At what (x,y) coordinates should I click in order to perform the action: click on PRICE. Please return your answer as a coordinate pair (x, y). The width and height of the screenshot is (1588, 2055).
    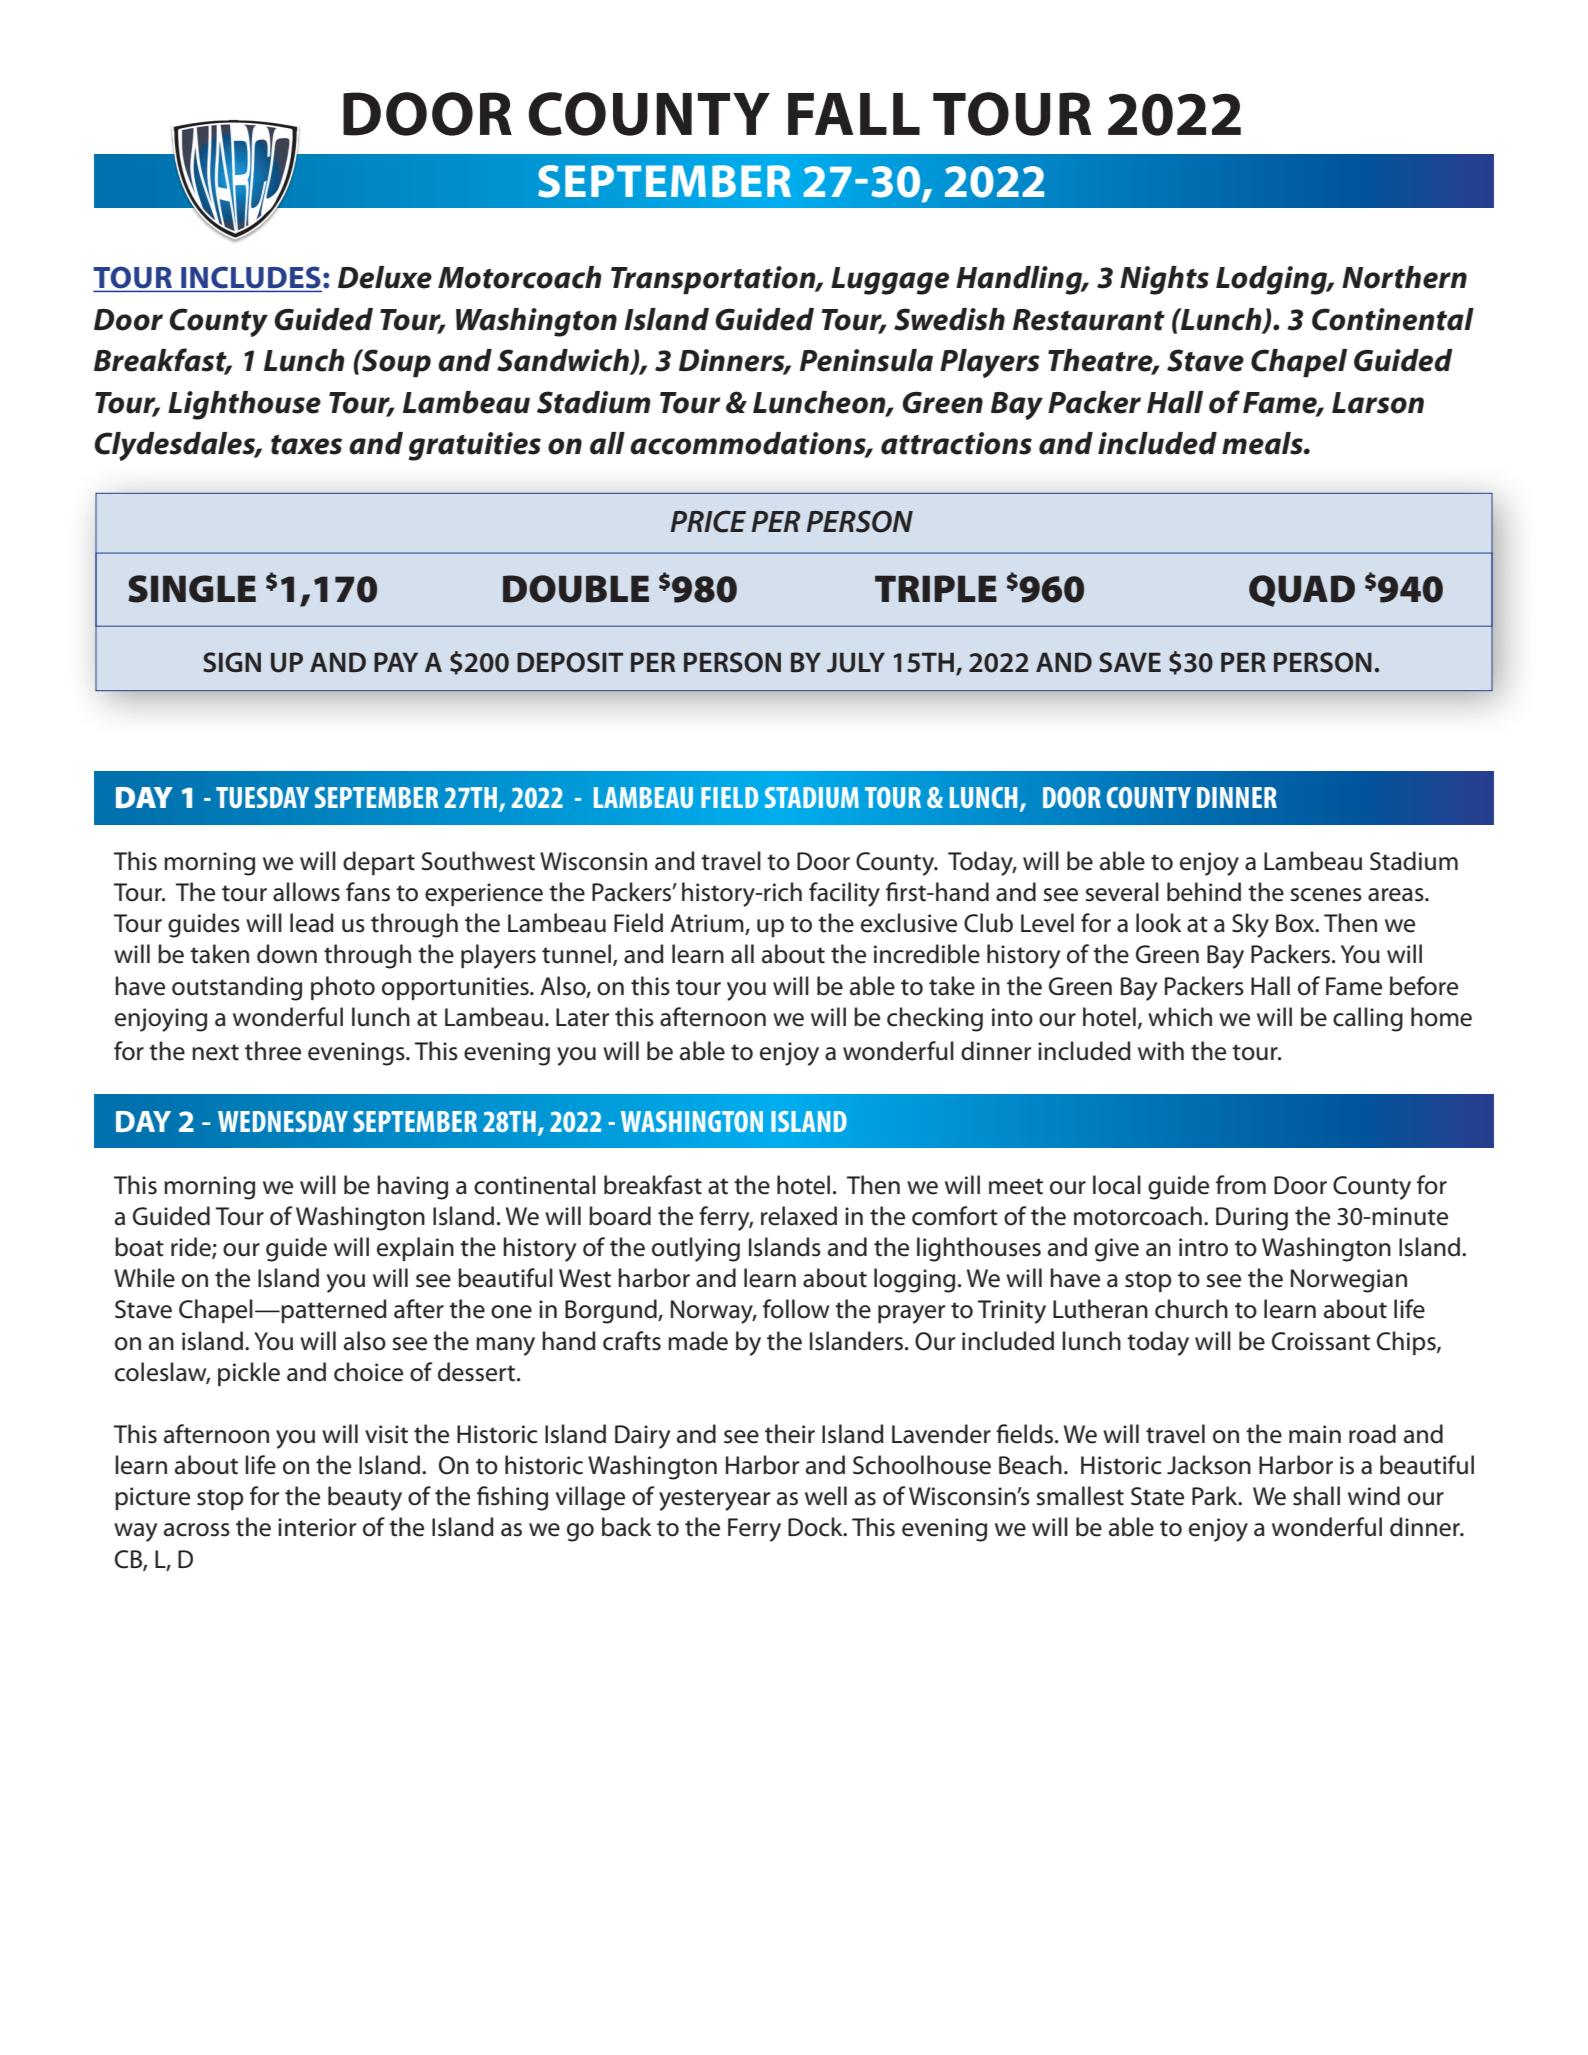
    Looking at the image, I should click on (708, 521).
